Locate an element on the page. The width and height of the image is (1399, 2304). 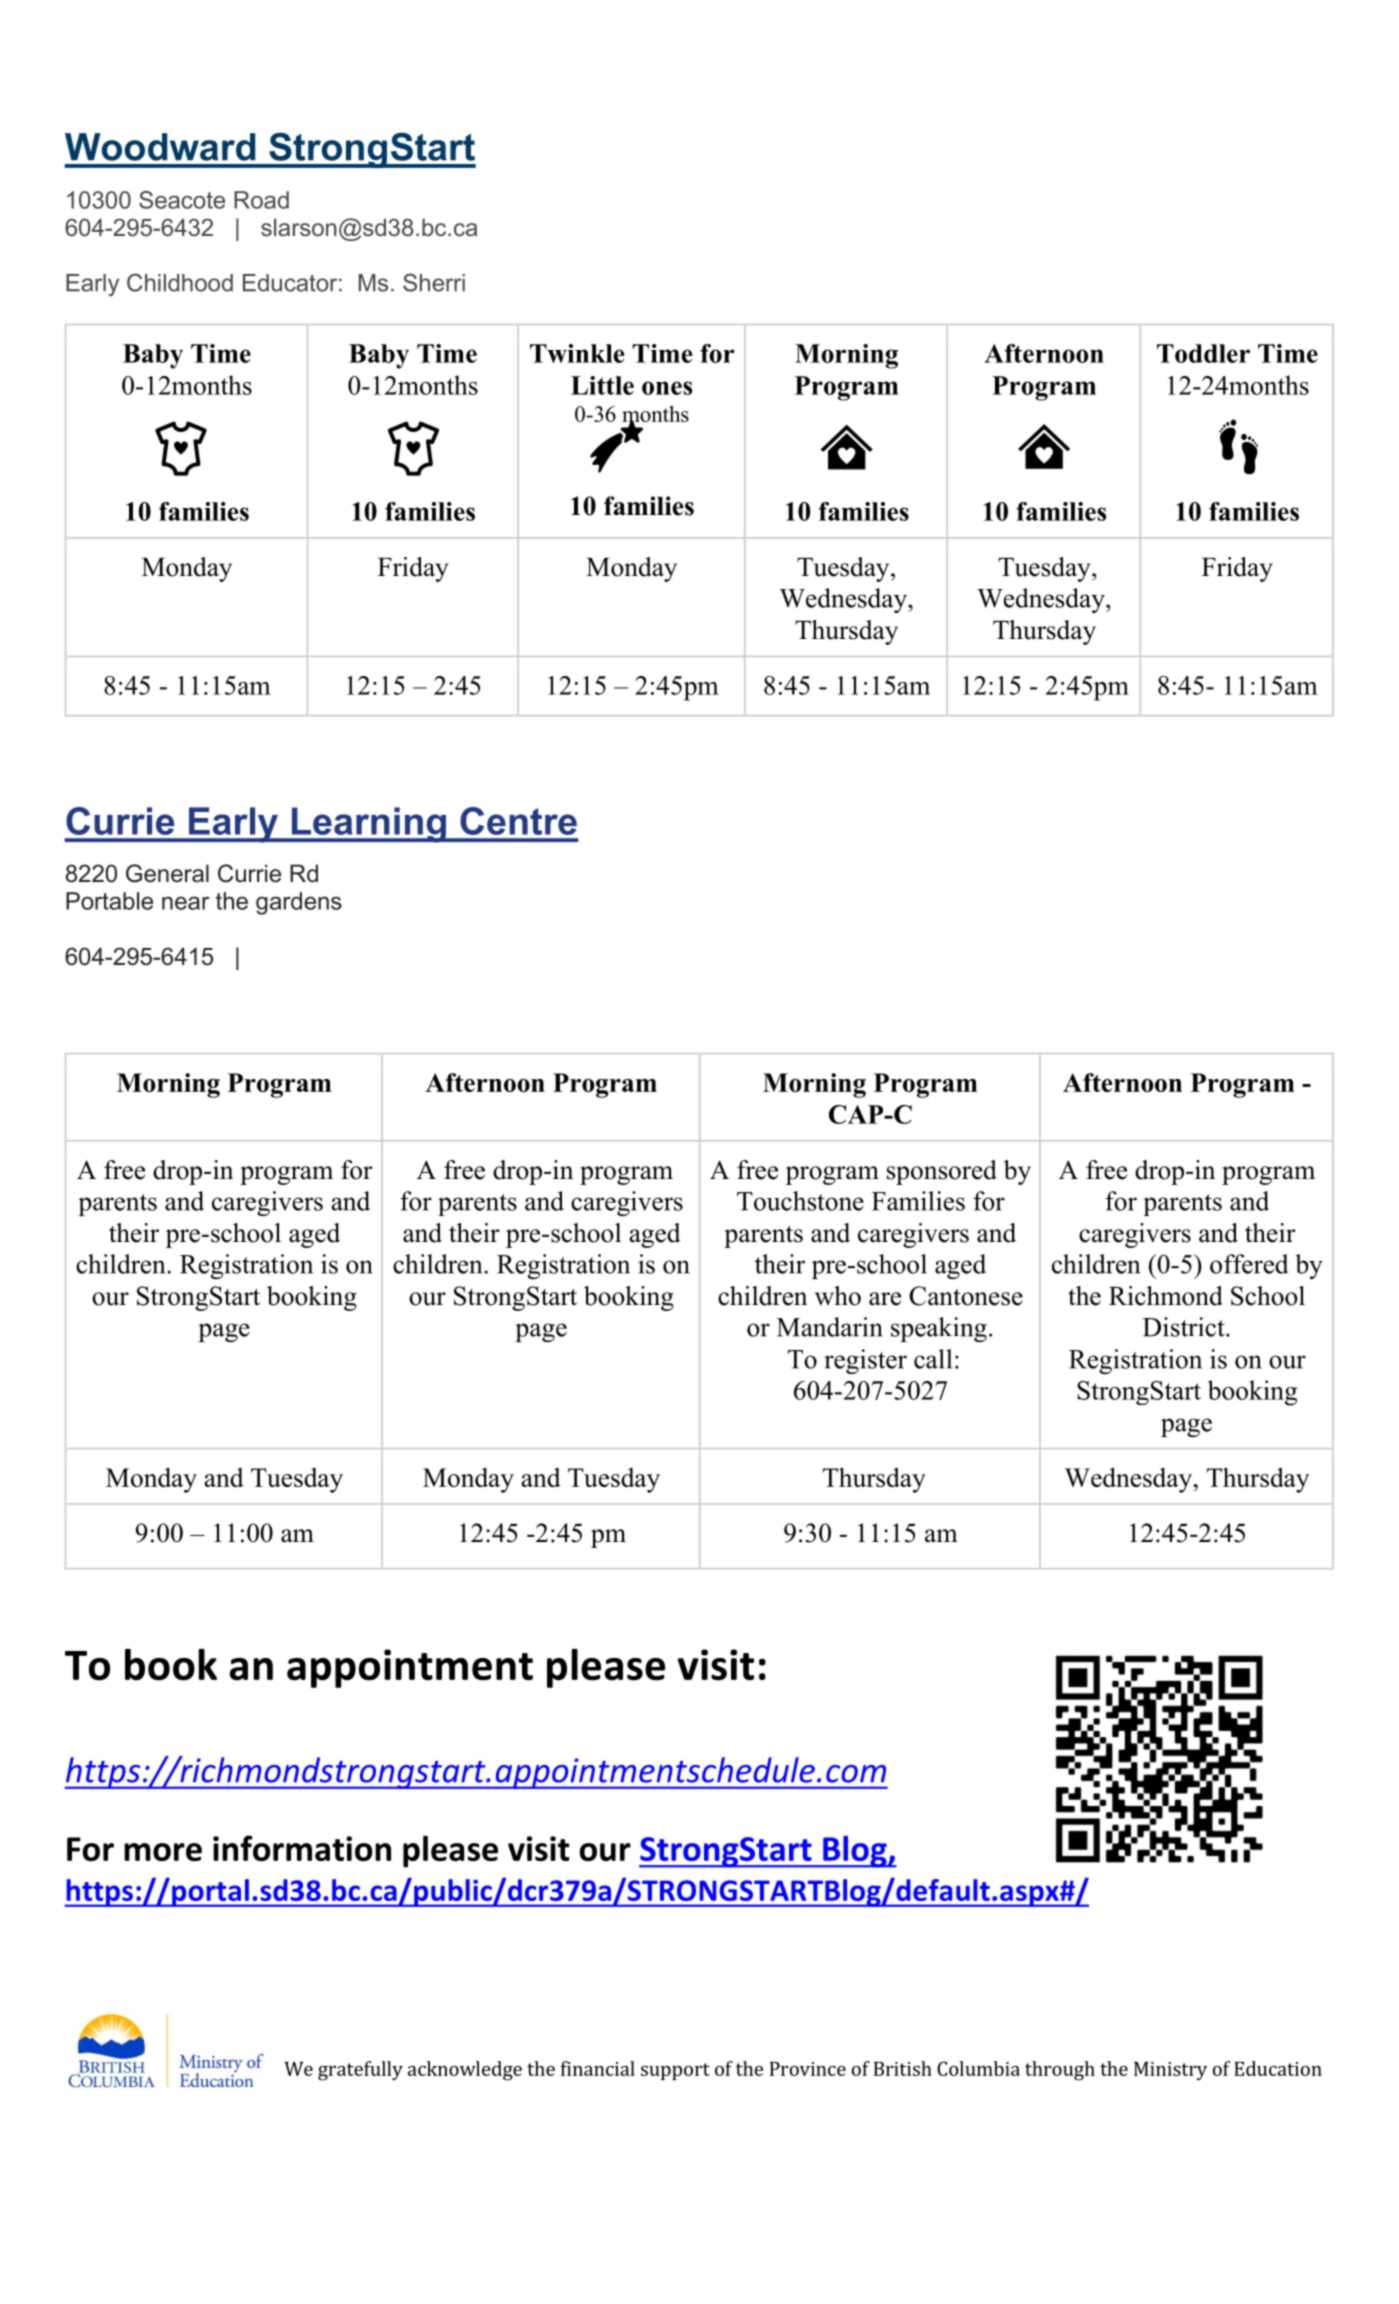
information is located at coordinates (302, 1848).
